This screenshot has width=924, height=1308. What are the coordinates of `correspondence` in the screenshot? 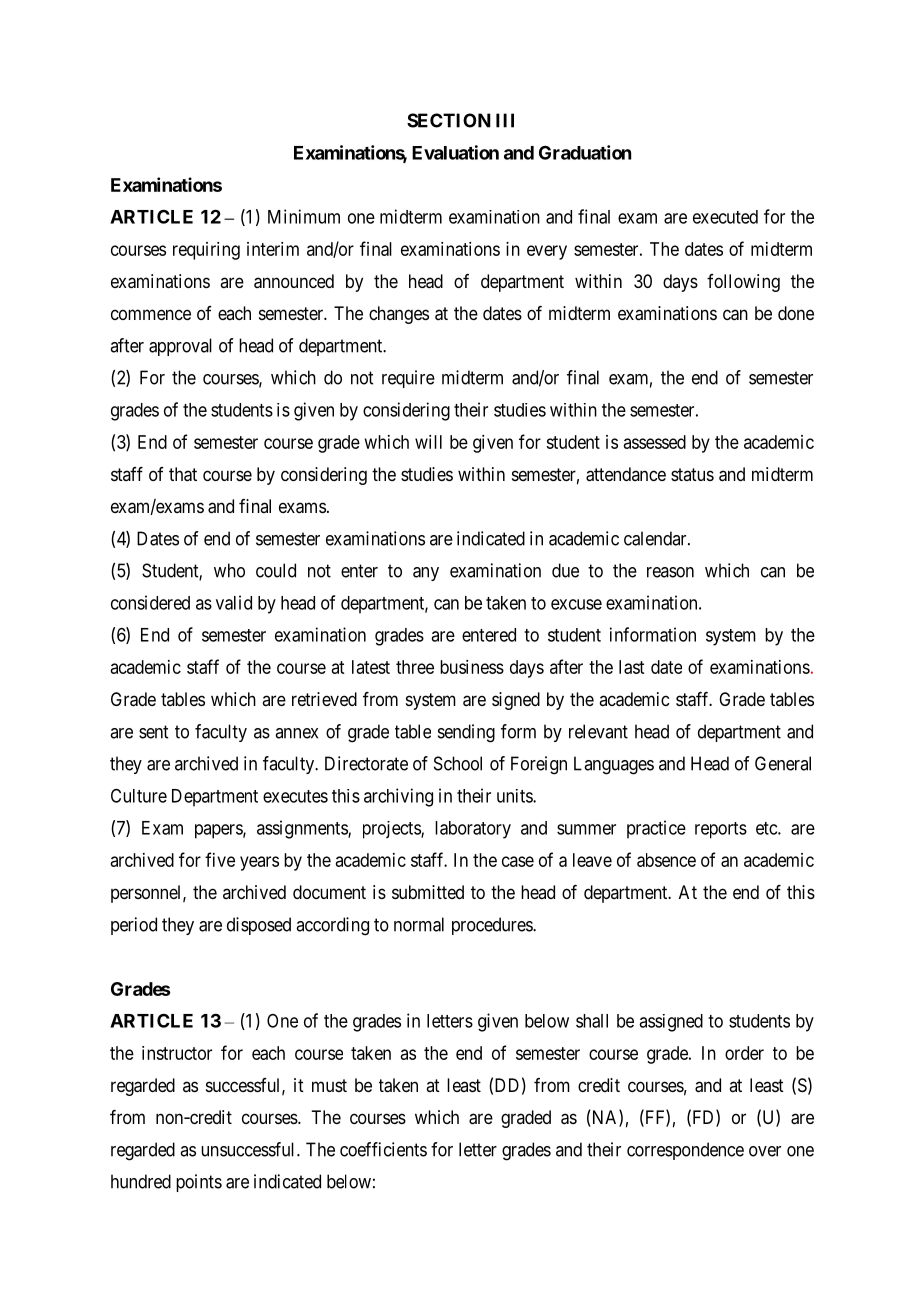 It's located at (685, 1151).
